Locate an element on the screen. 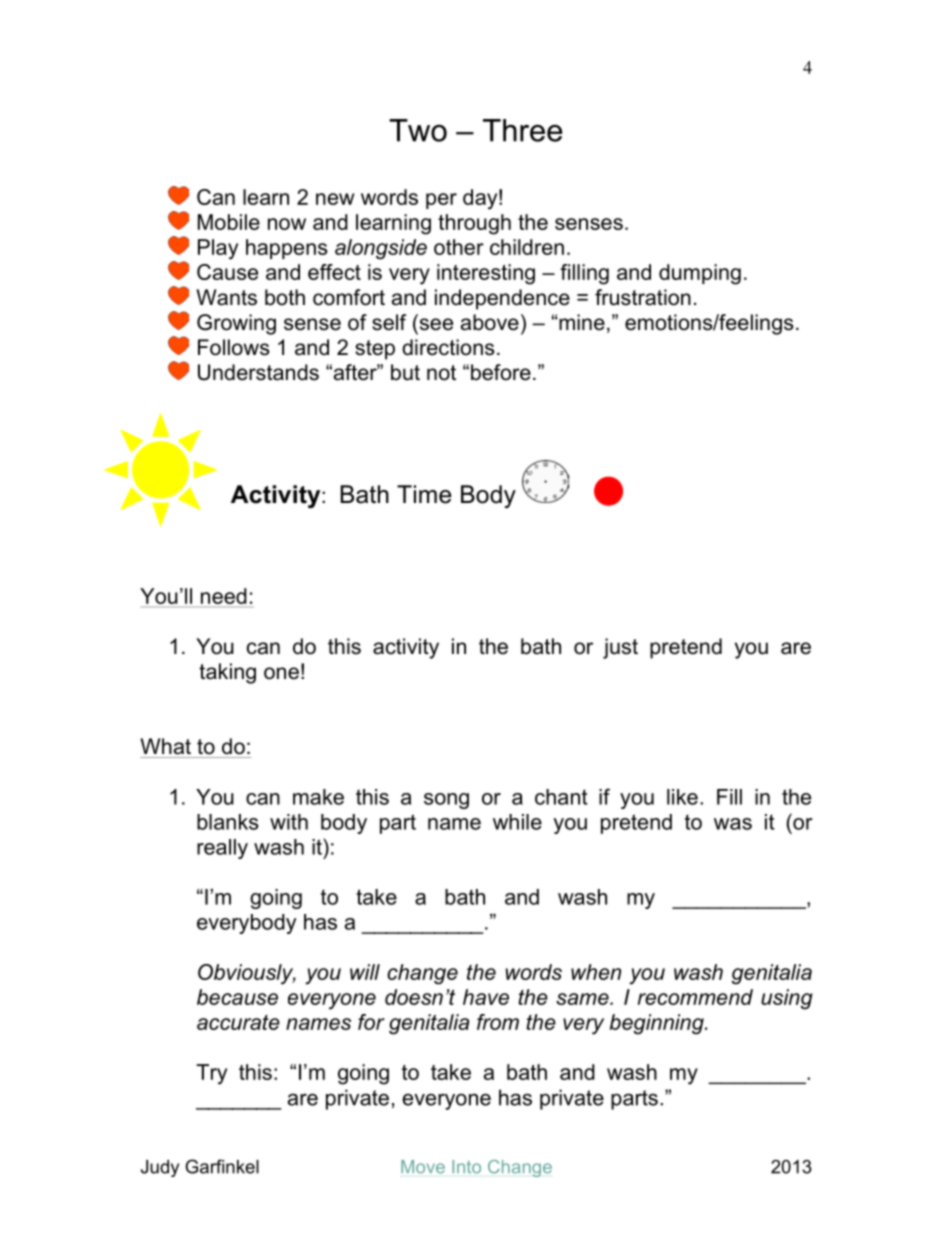 The width and height of the screenshot is (952, 1233). Into is located at coordinates (466, 1167).
